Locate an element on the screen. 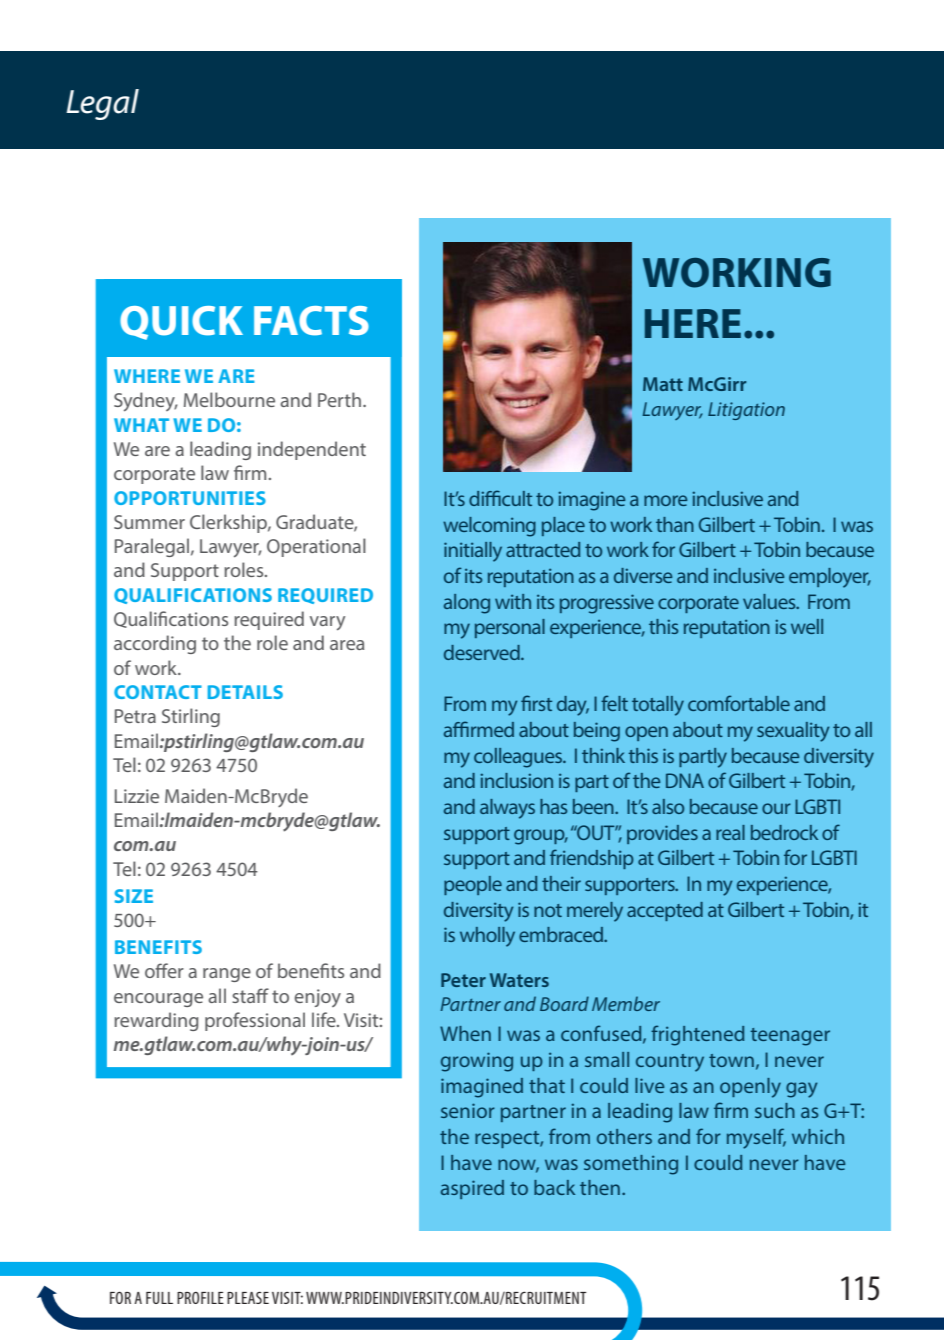  people is located at coordinates (473, 885).
